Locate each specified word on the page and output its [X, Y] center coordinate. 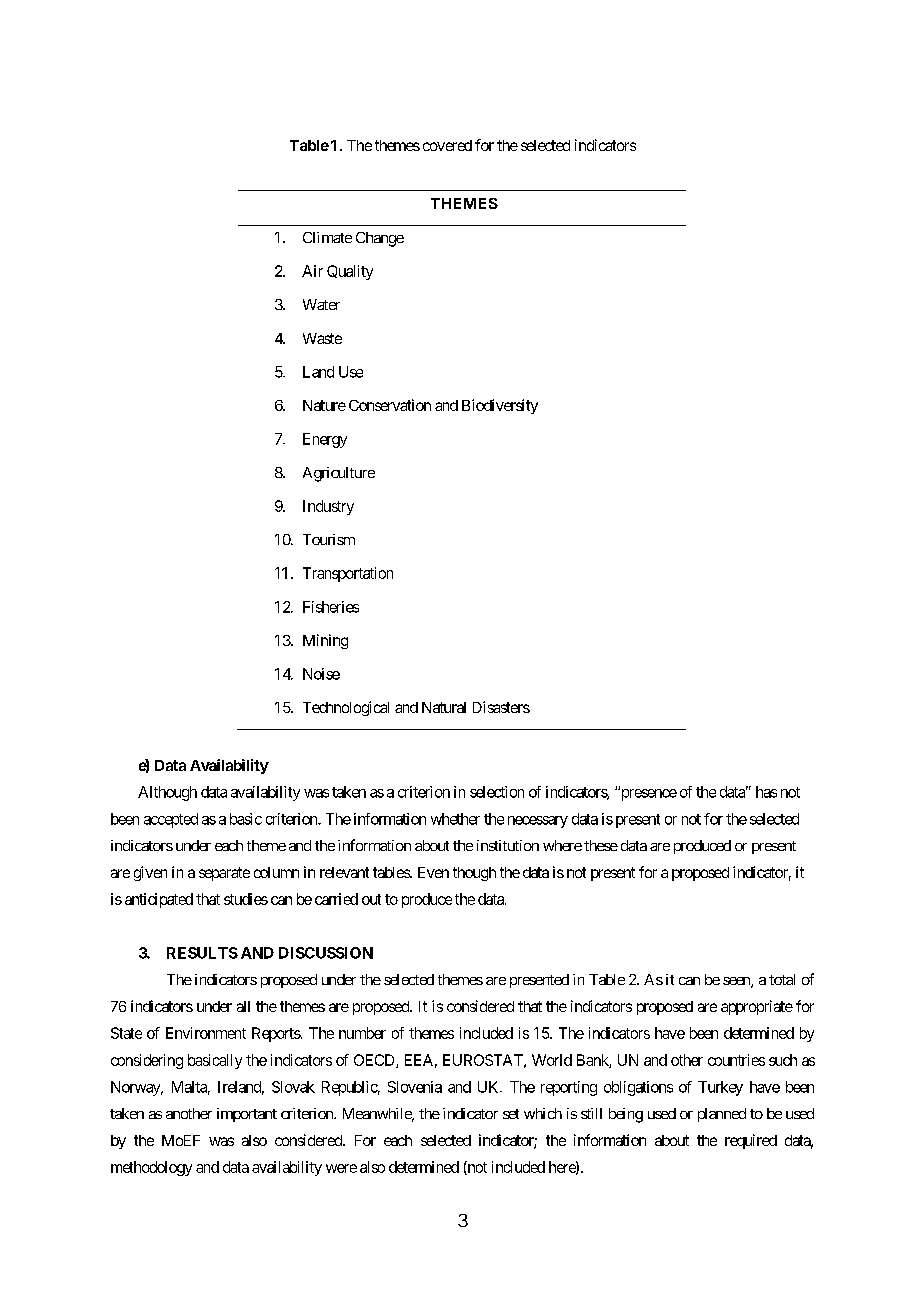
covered [447, 145]
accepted [171, 820]
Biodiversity [500, 406]
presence [647, 794]
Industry [328, 507]
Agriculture [339, 474]
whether [455, 819]
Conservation [390, 405]
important [247, 1115]
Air [312, 271]
